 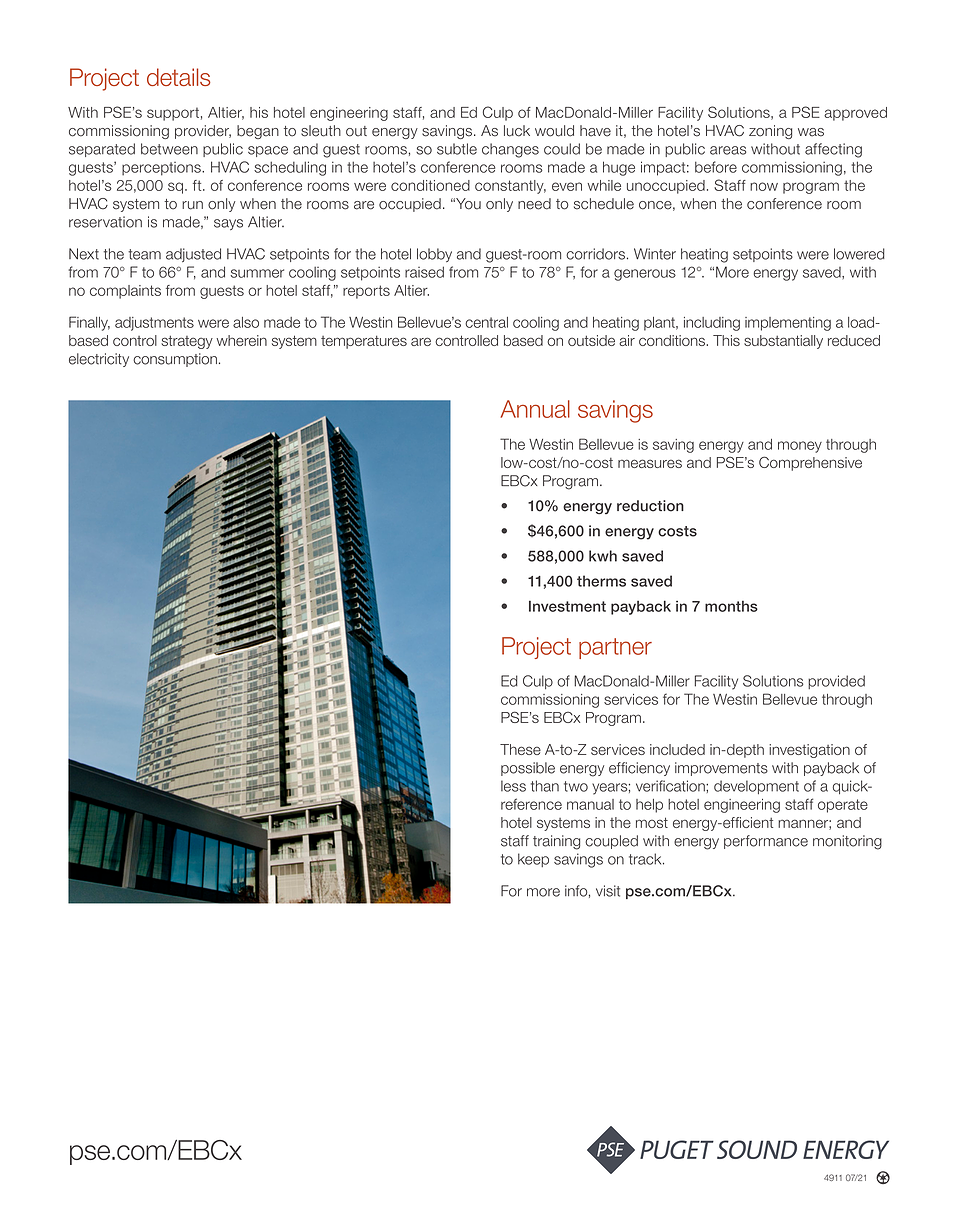 I want to click on support, so click(x=173, y=114).
